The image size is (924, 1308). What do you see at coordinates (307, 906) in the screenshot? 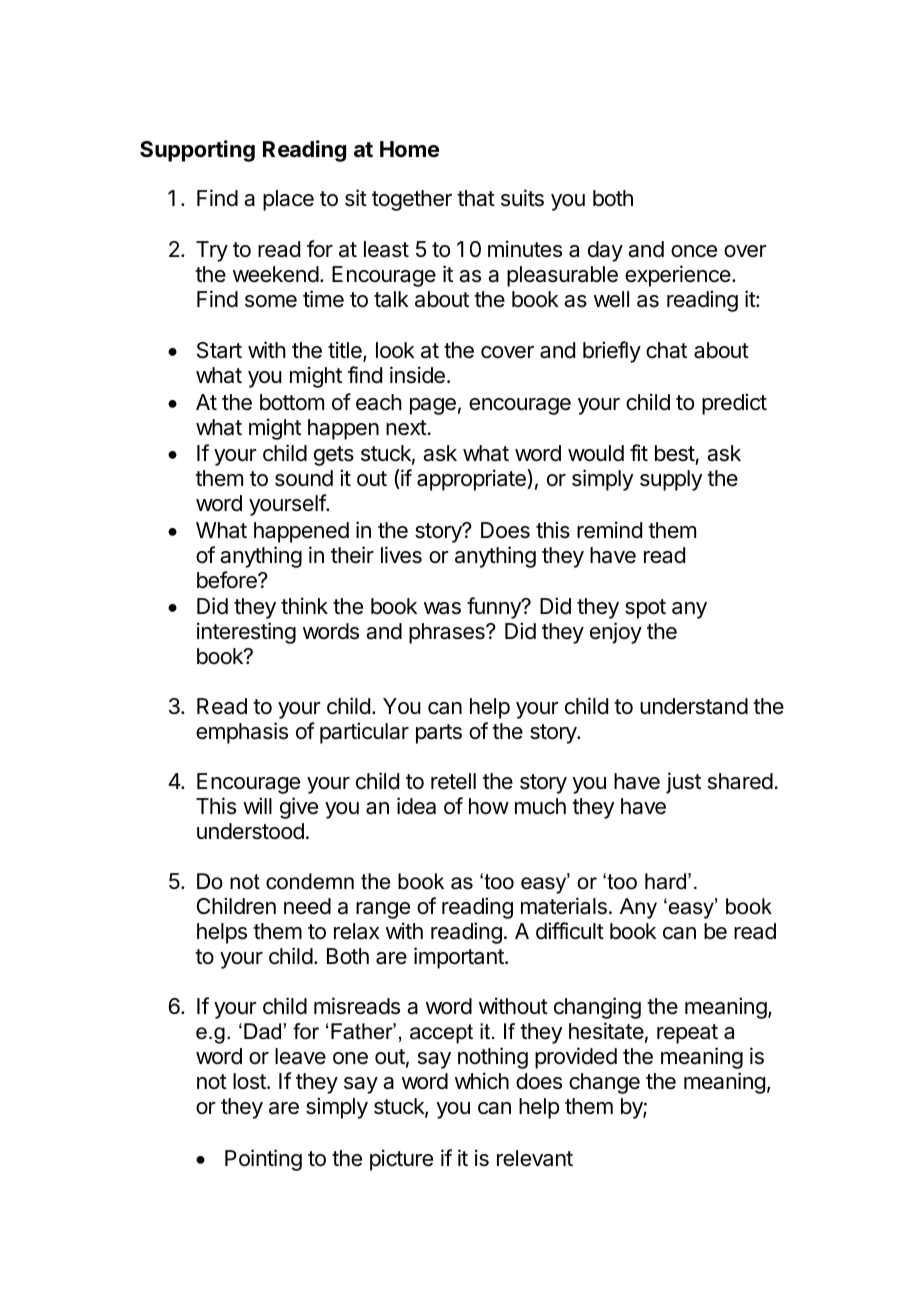
I see `need` at bounding box center [307, 906].
